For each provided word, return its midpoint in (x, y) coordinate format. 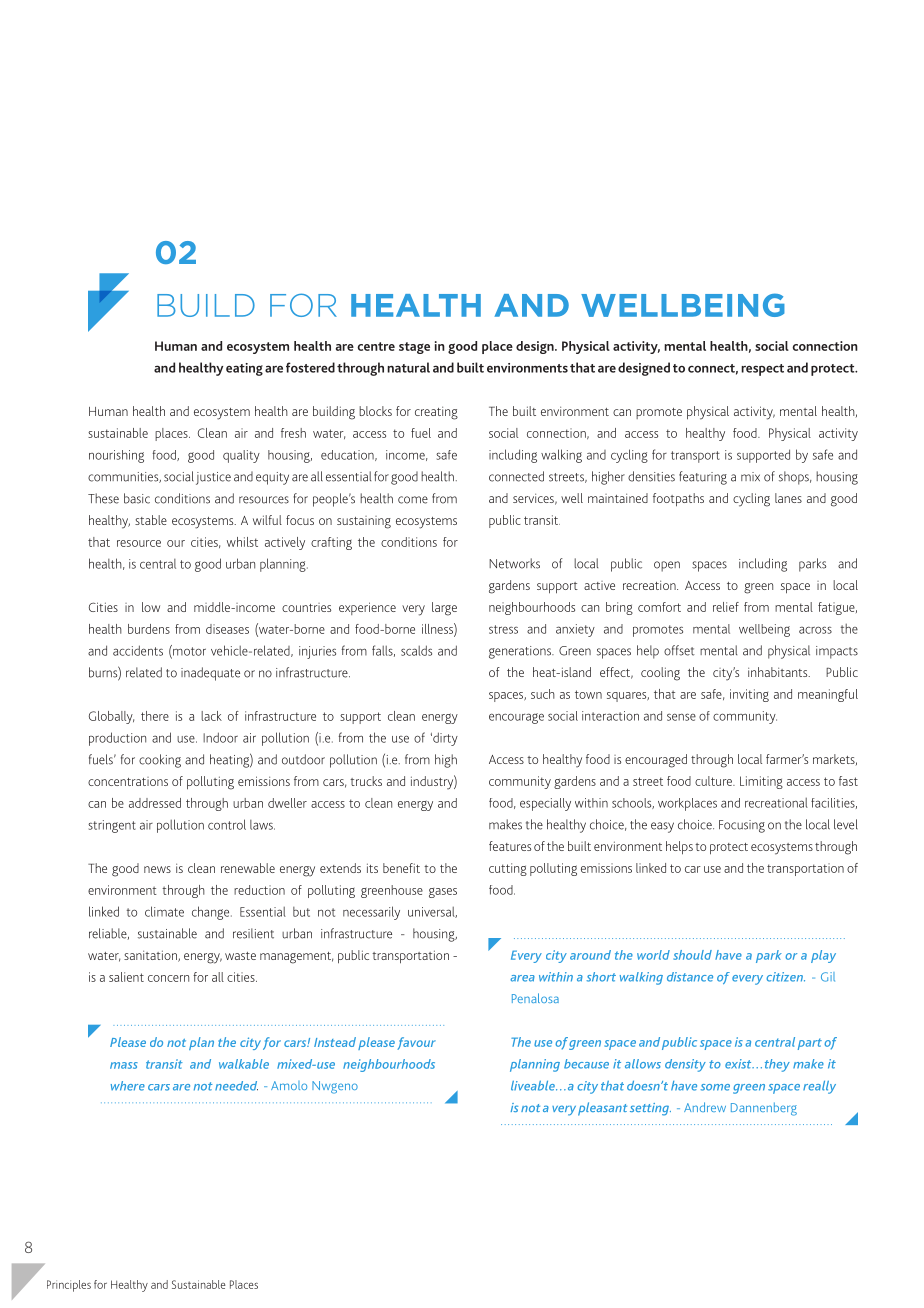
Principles (69, 1286)
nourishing (116, 456)
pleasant (602, 1109)
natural (408, 367)
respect (762, 370)
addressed (155, 803)
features (510, 846)
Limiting (761, 782)
